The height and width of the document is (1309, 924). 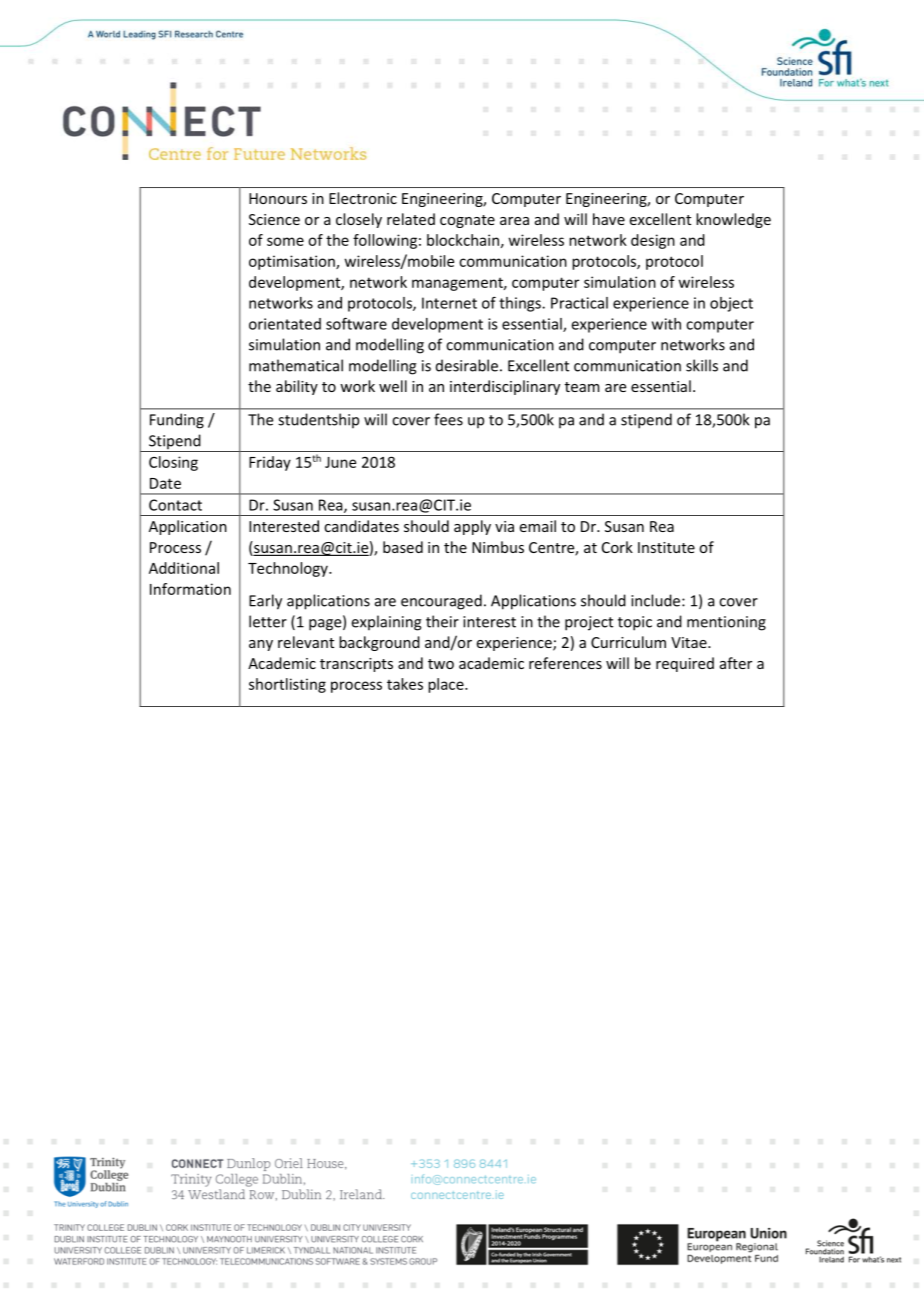 I want to click on Institute, so click(x=666, y=547).
